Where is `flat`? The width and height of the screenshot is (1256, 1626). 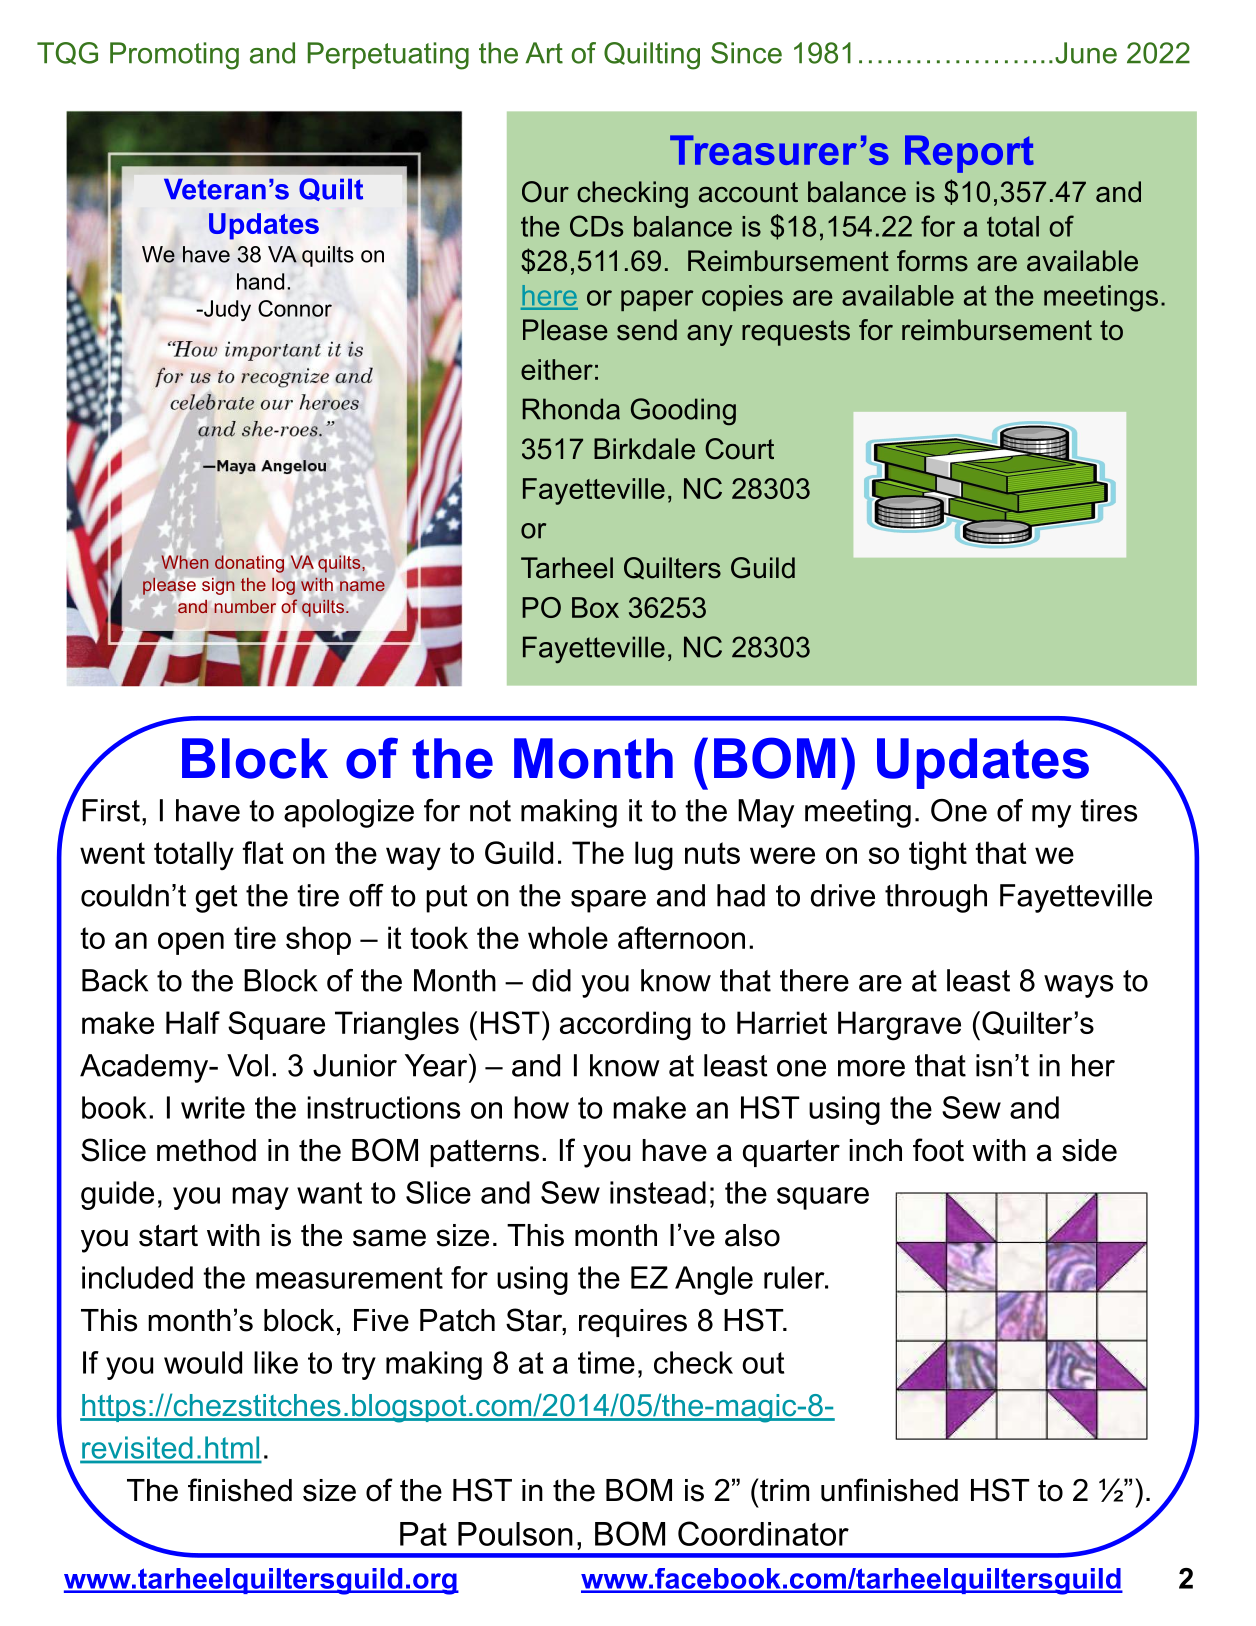
flat is located at coordinates (263, 852).
